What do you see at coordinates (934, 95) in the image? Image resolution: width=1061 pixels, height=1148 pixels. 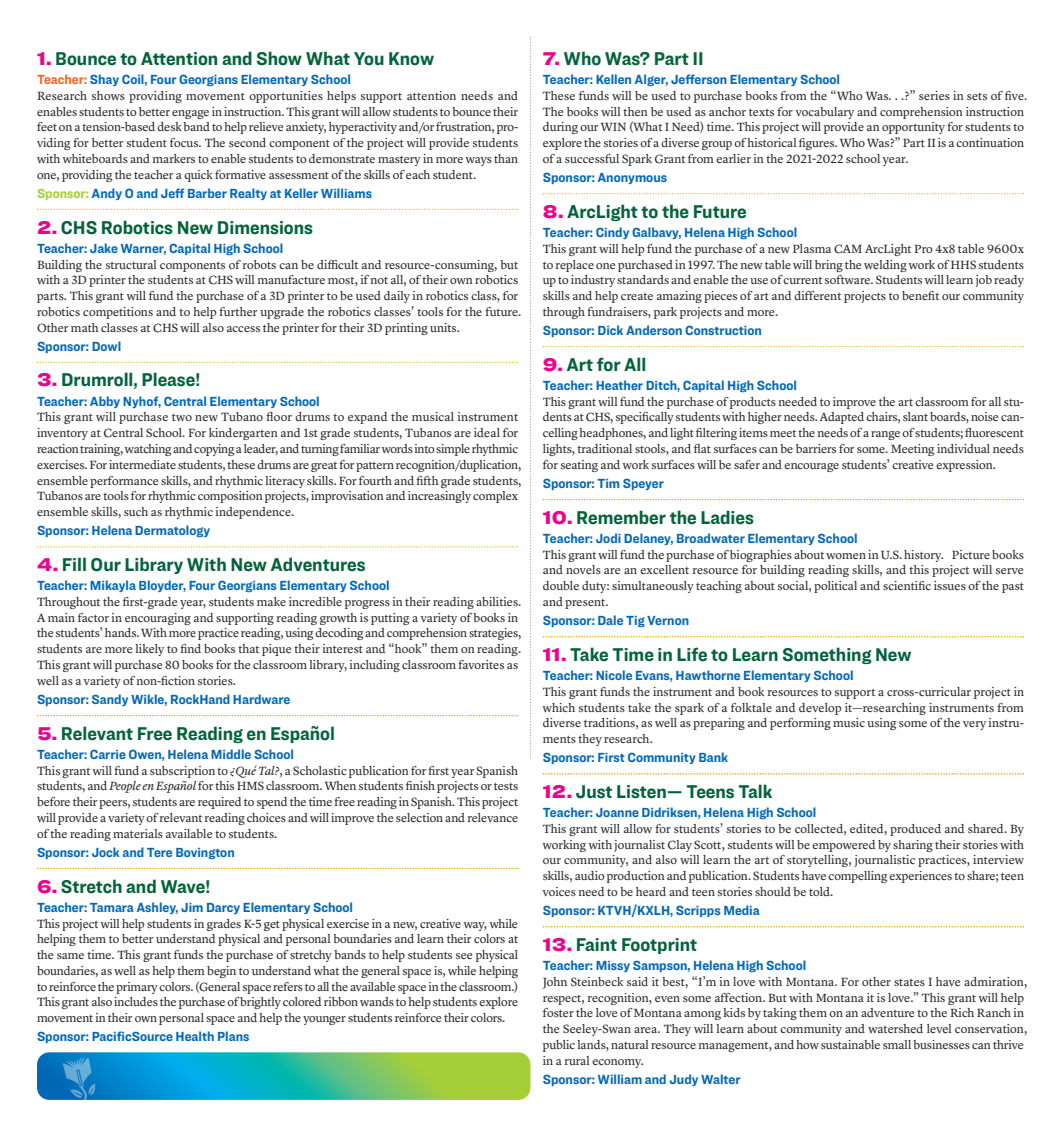 I see `series` at bounding box center [934, 95].
